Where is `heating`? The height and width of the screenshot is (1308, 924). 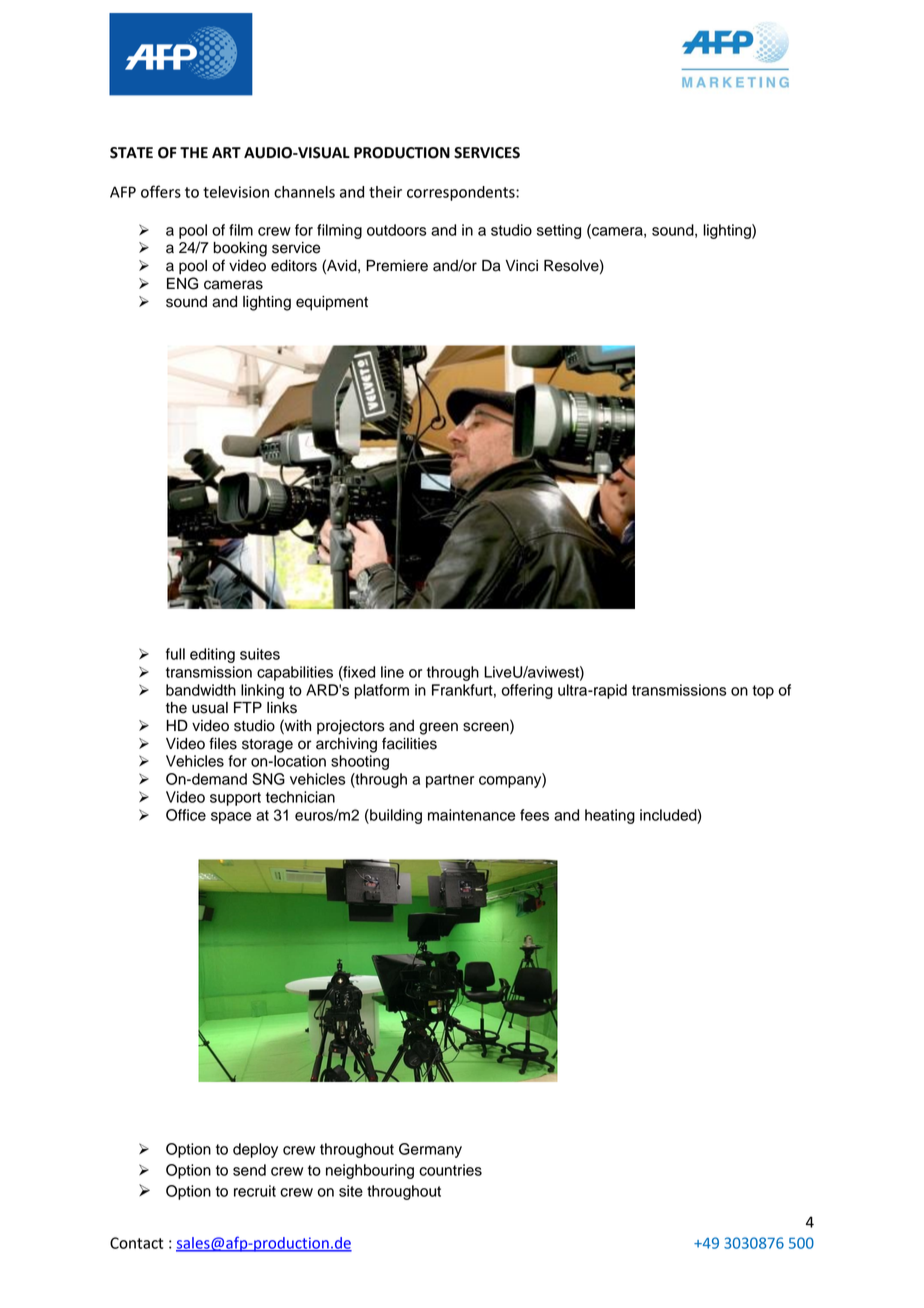
heating is located at coordinates (610, 816).
